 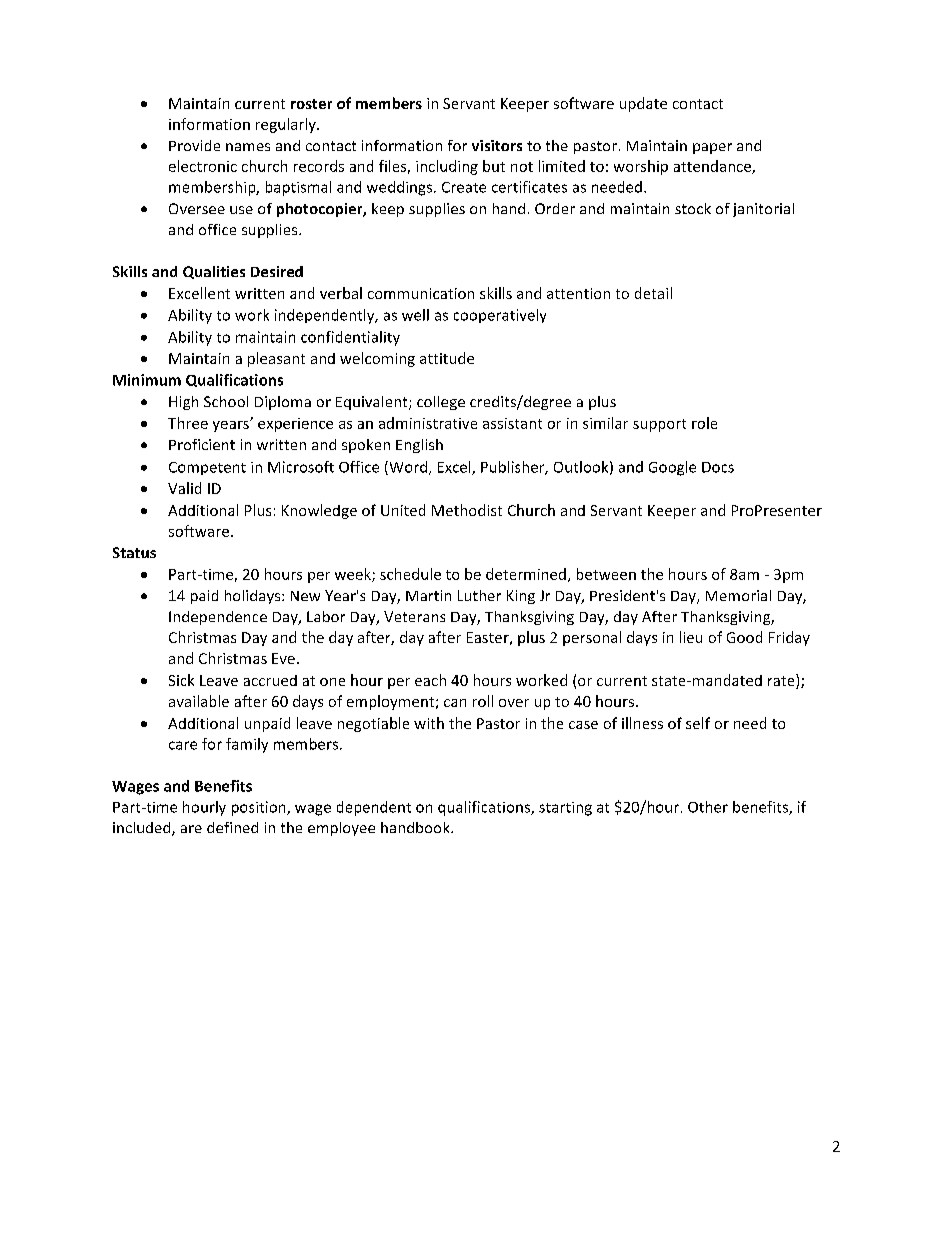 What do you see at coordinates (194, 145) in the document?
I see `Provide` at bounding box center [194, 145].
